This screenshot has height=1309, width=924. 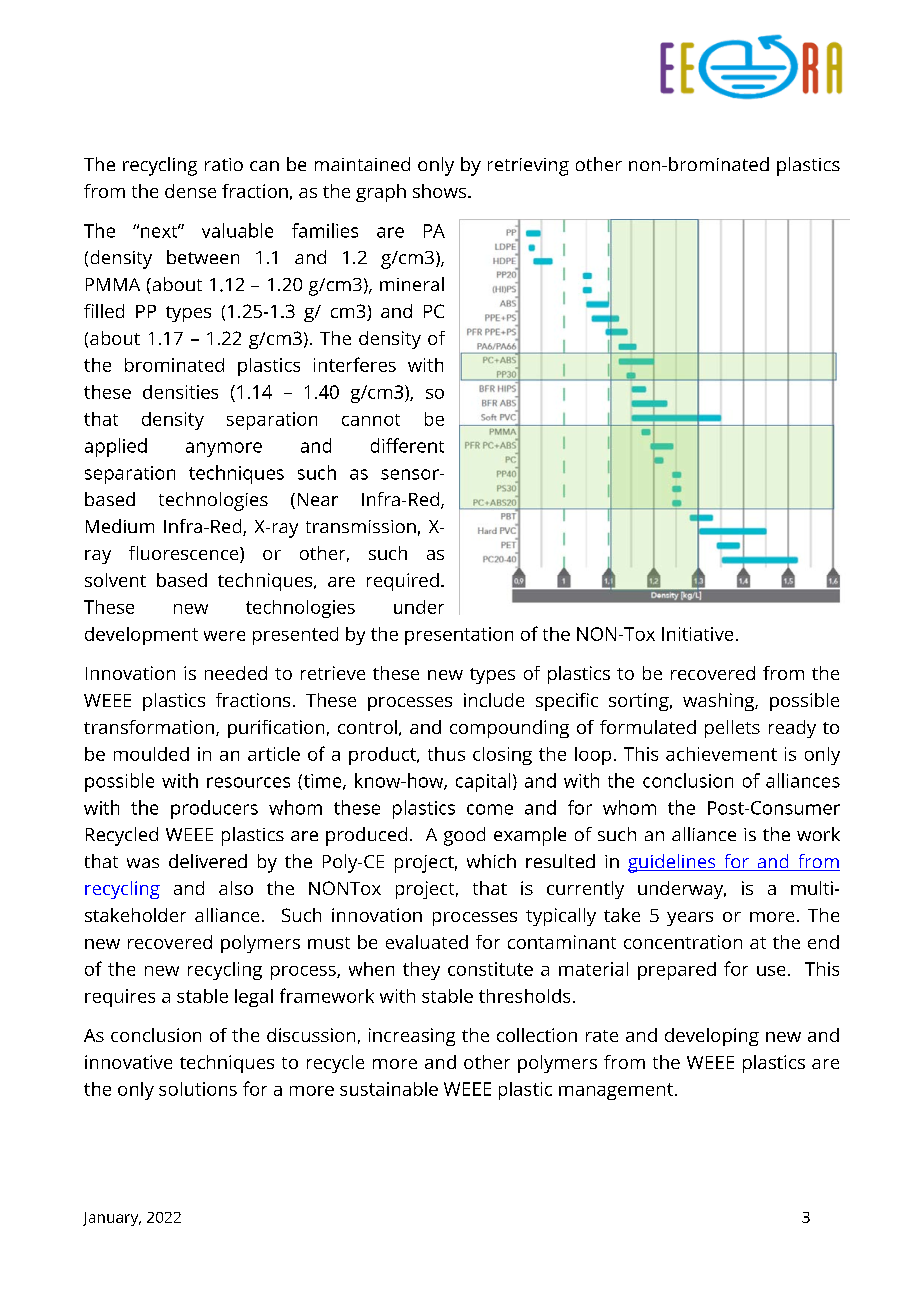 I want to click on retrieving, so click(x=528, y=167).
